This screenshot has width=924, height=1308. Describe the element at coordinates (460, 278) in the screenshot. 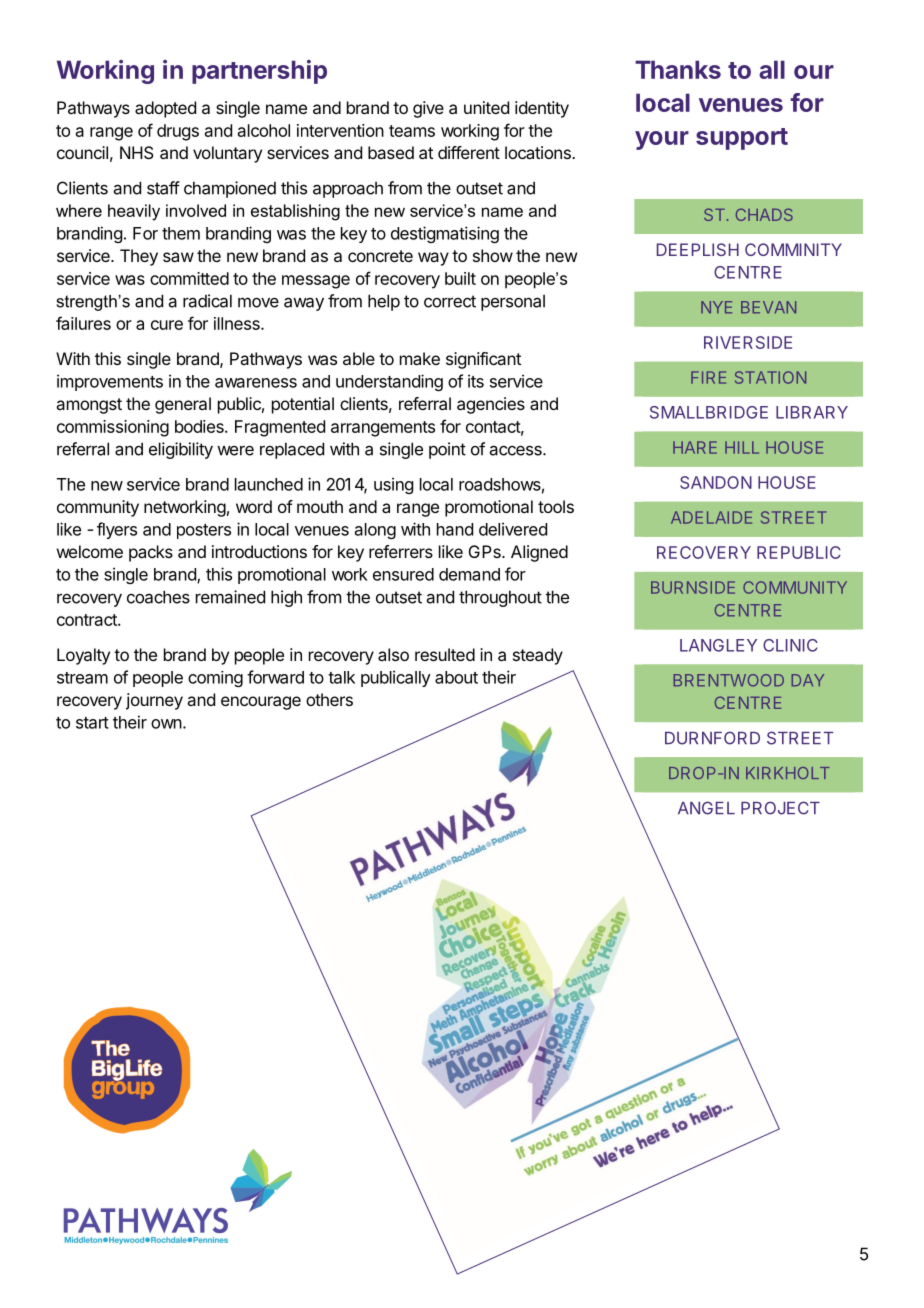

I see `built` at that location.
